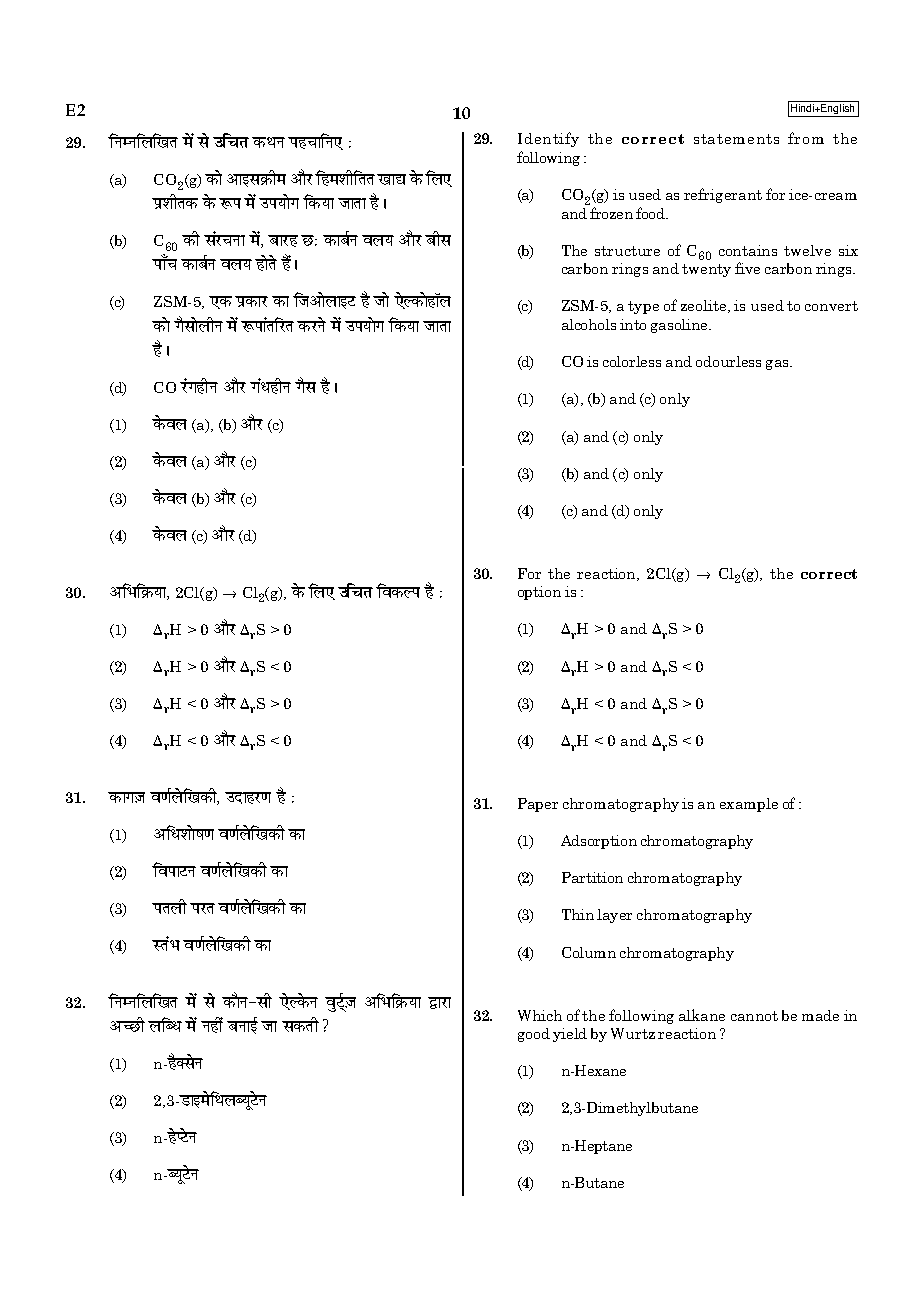 The width and height of the document is (924, 1308). What do you see at coordinates (820, 1015) in the document?
I see `made` at bounding box center [820, 1015].
